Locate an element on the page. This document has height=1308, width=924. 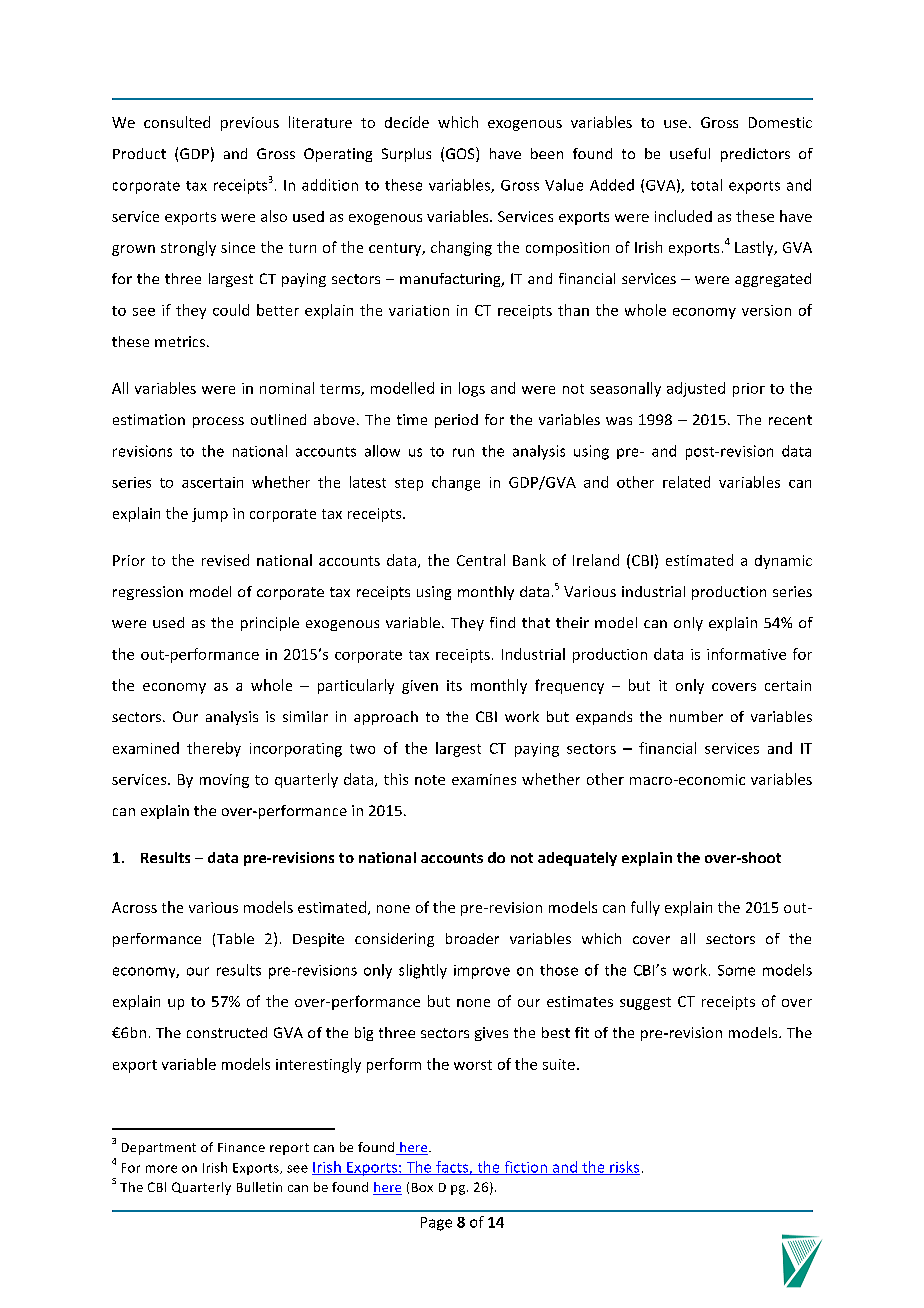
change is located at coordinates (456, 483).
